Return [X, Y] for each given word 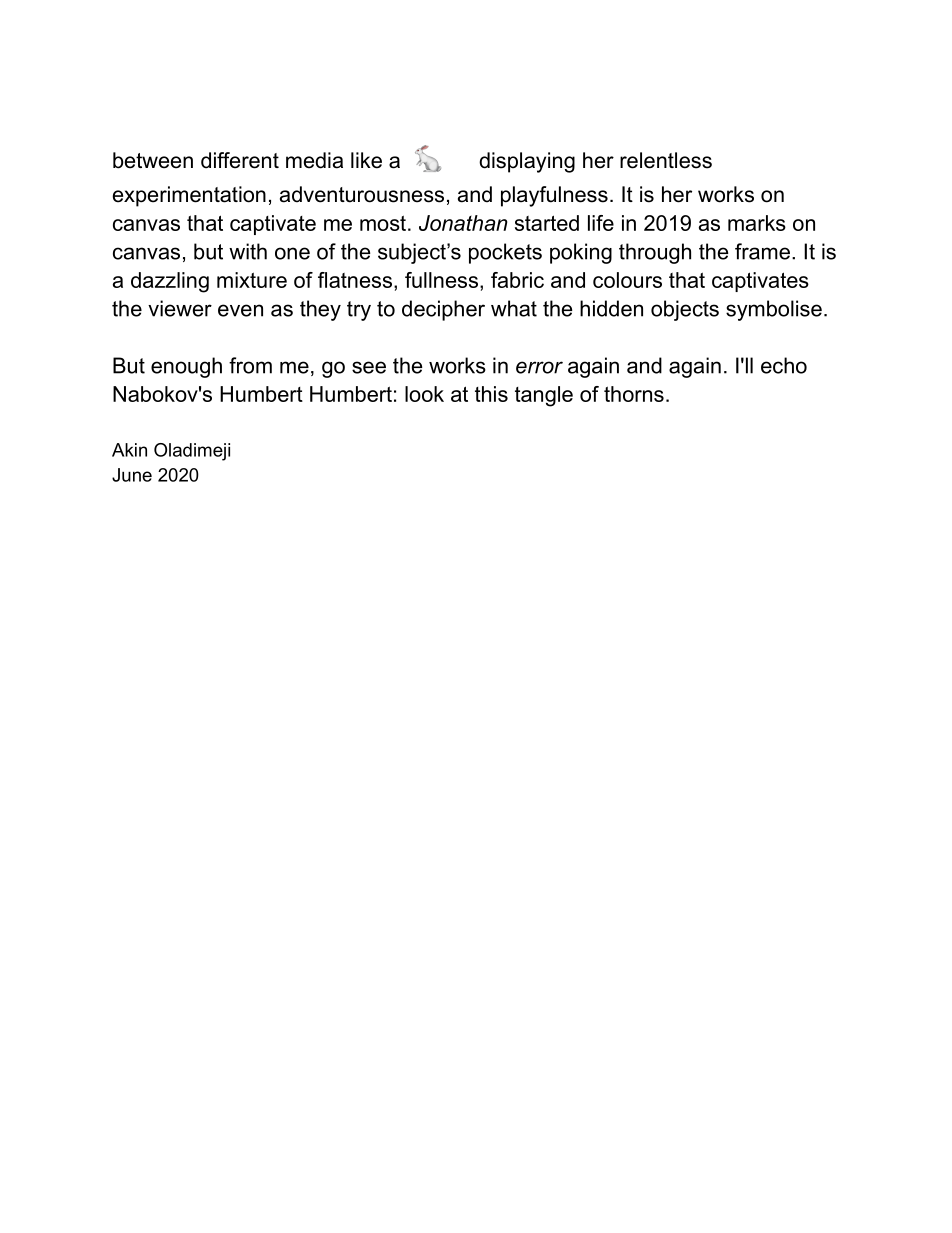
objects [685, 310]
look [424, 394]
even [240, 310]
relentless [666, 160]
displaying [527, 162]
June [132, 475]
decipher [443, 310]
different [240, 160]
